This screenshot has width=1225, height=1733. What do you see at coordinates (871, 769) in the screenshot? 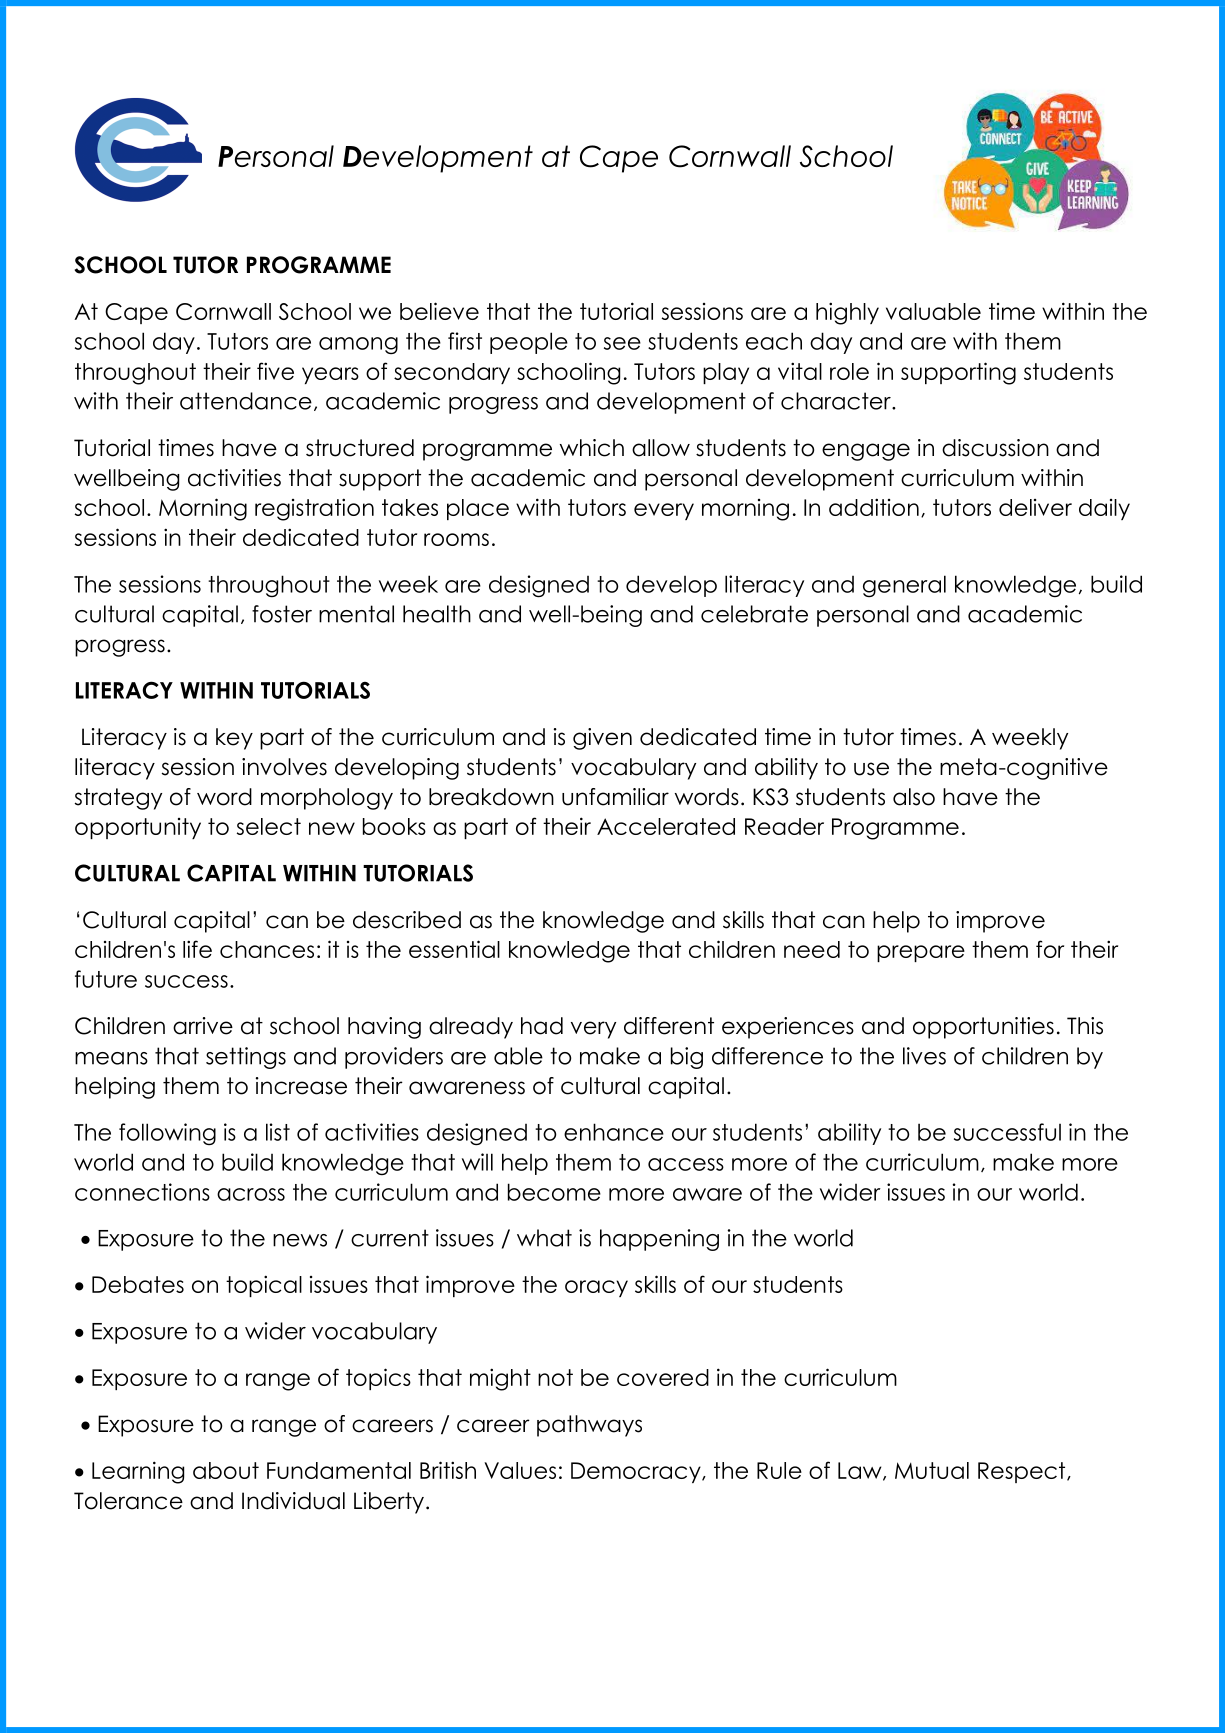
I see `use` at bounding box center [871, 769].
